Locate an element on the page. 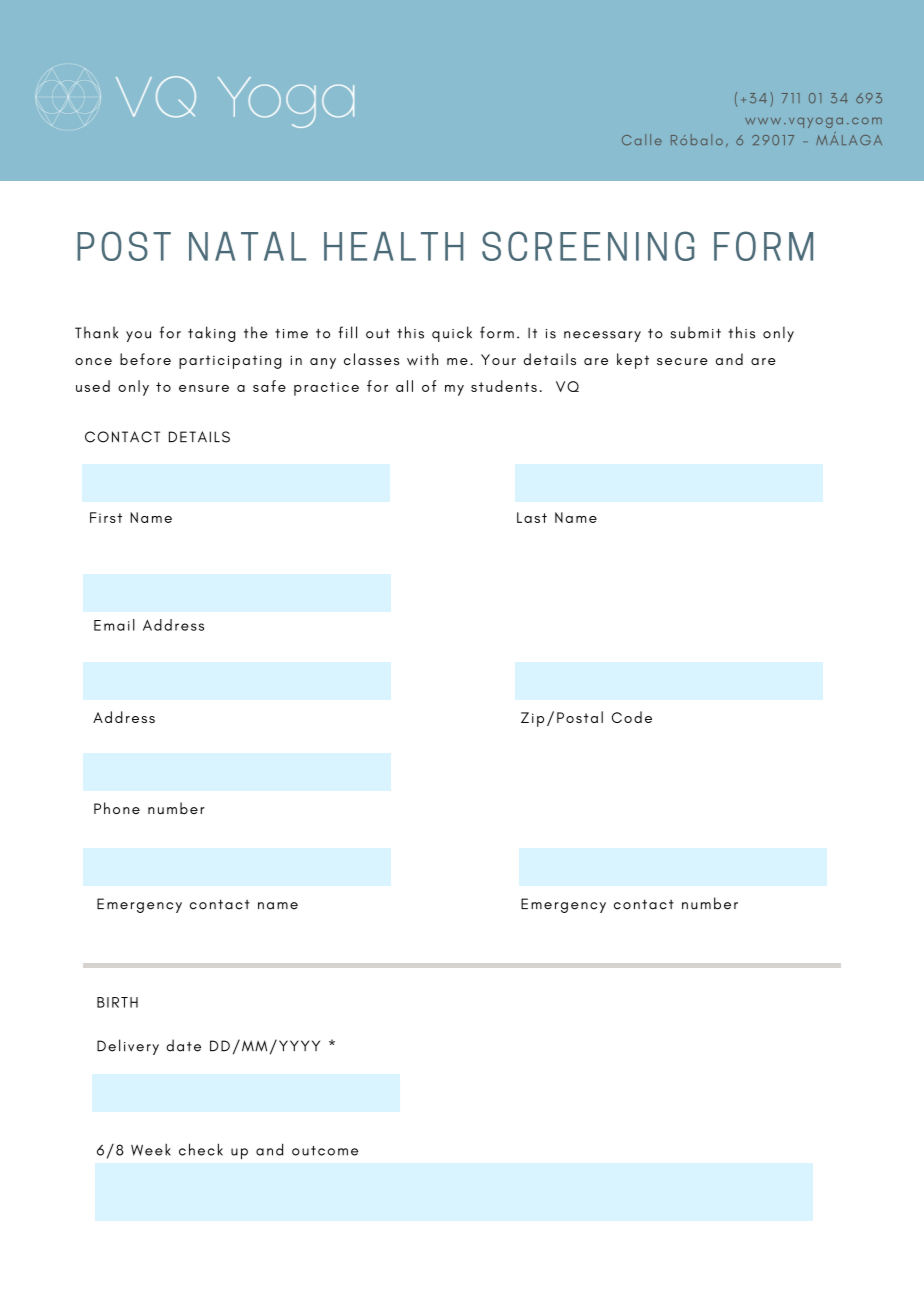  Calle is located at coordinates (642, 139).
